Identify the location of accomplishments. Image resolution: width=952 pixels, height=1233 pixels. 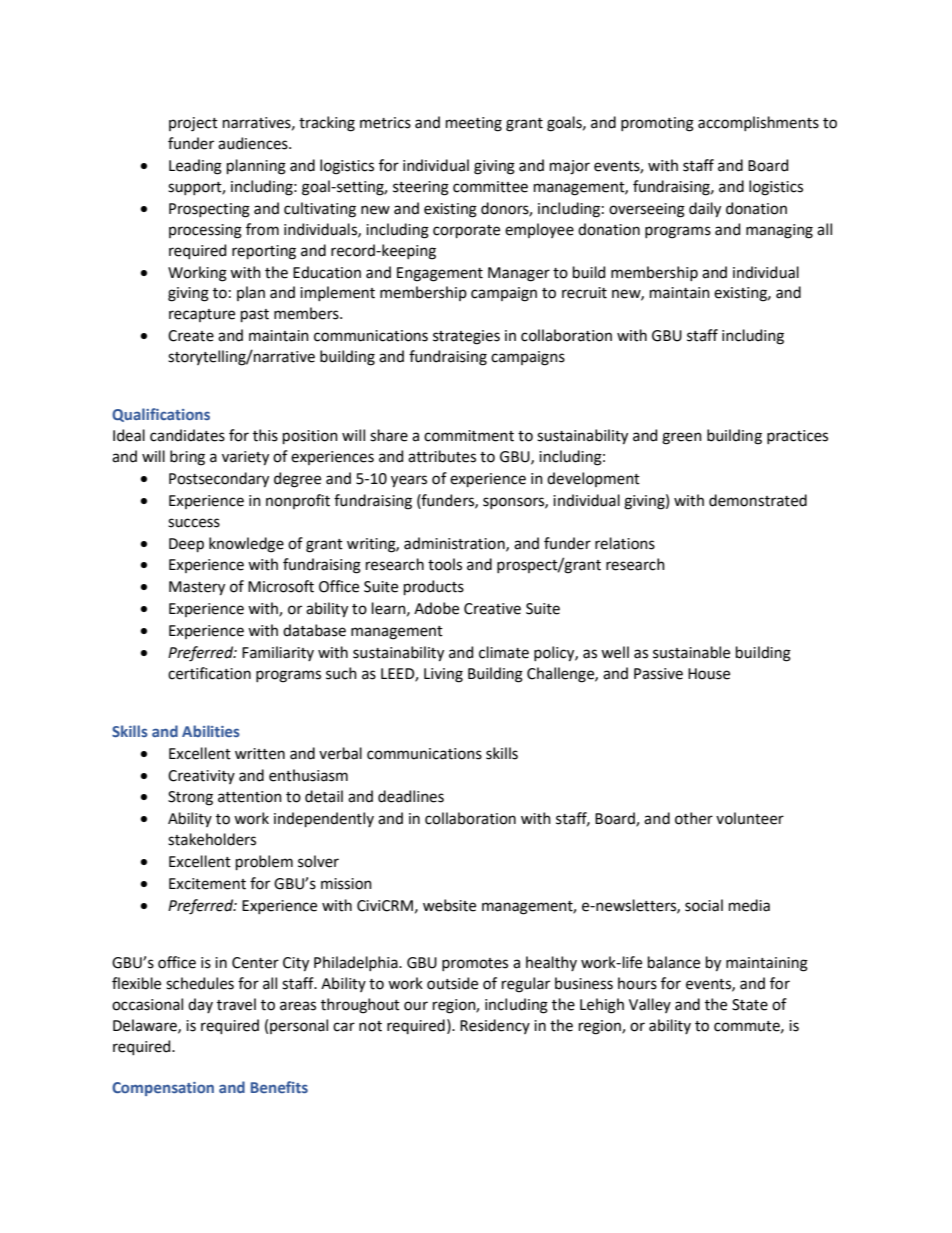
(758, 123).
